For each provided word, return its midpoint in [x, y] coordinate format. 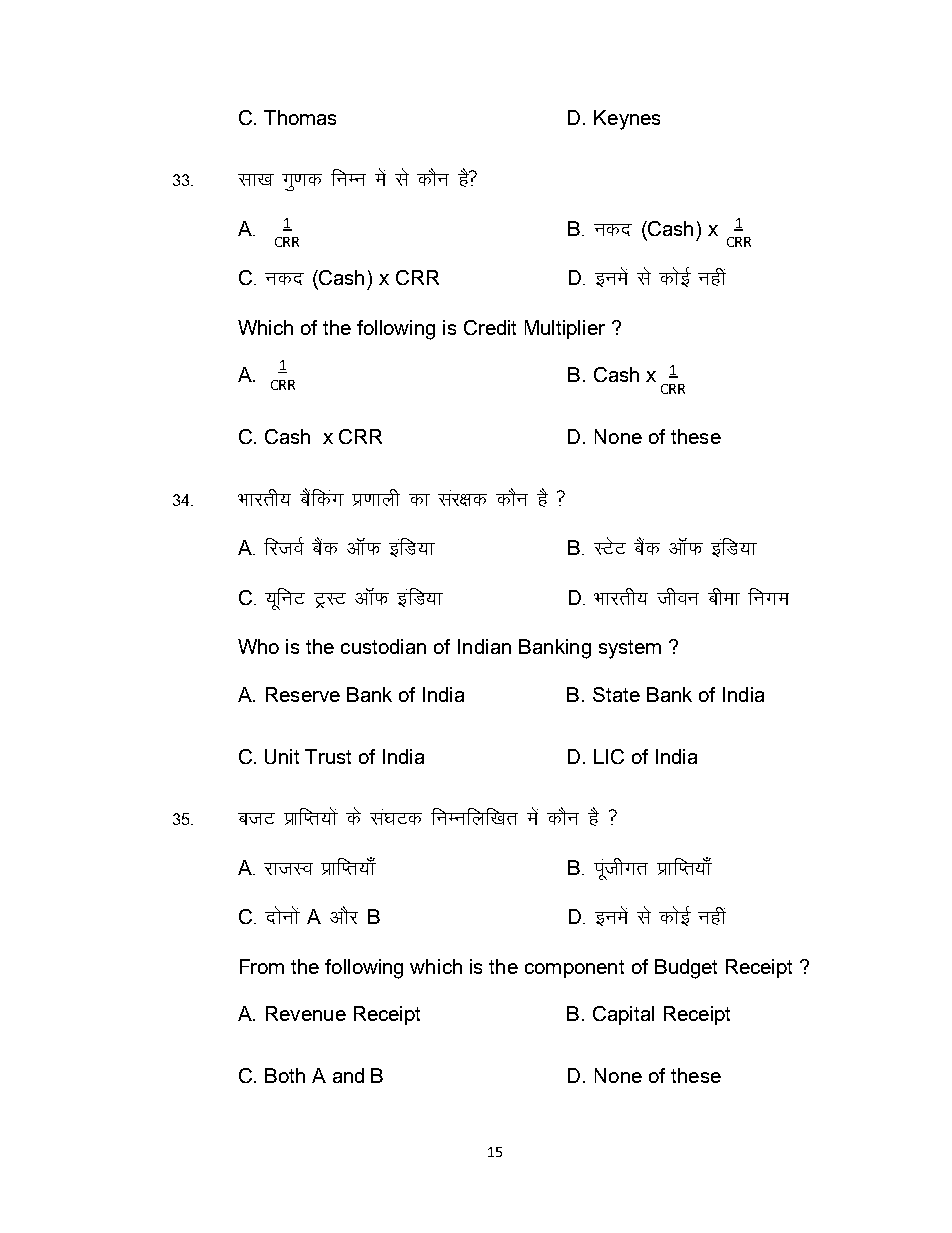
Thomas [300, 117]
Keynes [627, 120]
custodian [383, 646]
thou [678, 596]
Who [258, 646]
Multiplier [565, 329]
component [574, 969]
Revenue [306, 1013]
